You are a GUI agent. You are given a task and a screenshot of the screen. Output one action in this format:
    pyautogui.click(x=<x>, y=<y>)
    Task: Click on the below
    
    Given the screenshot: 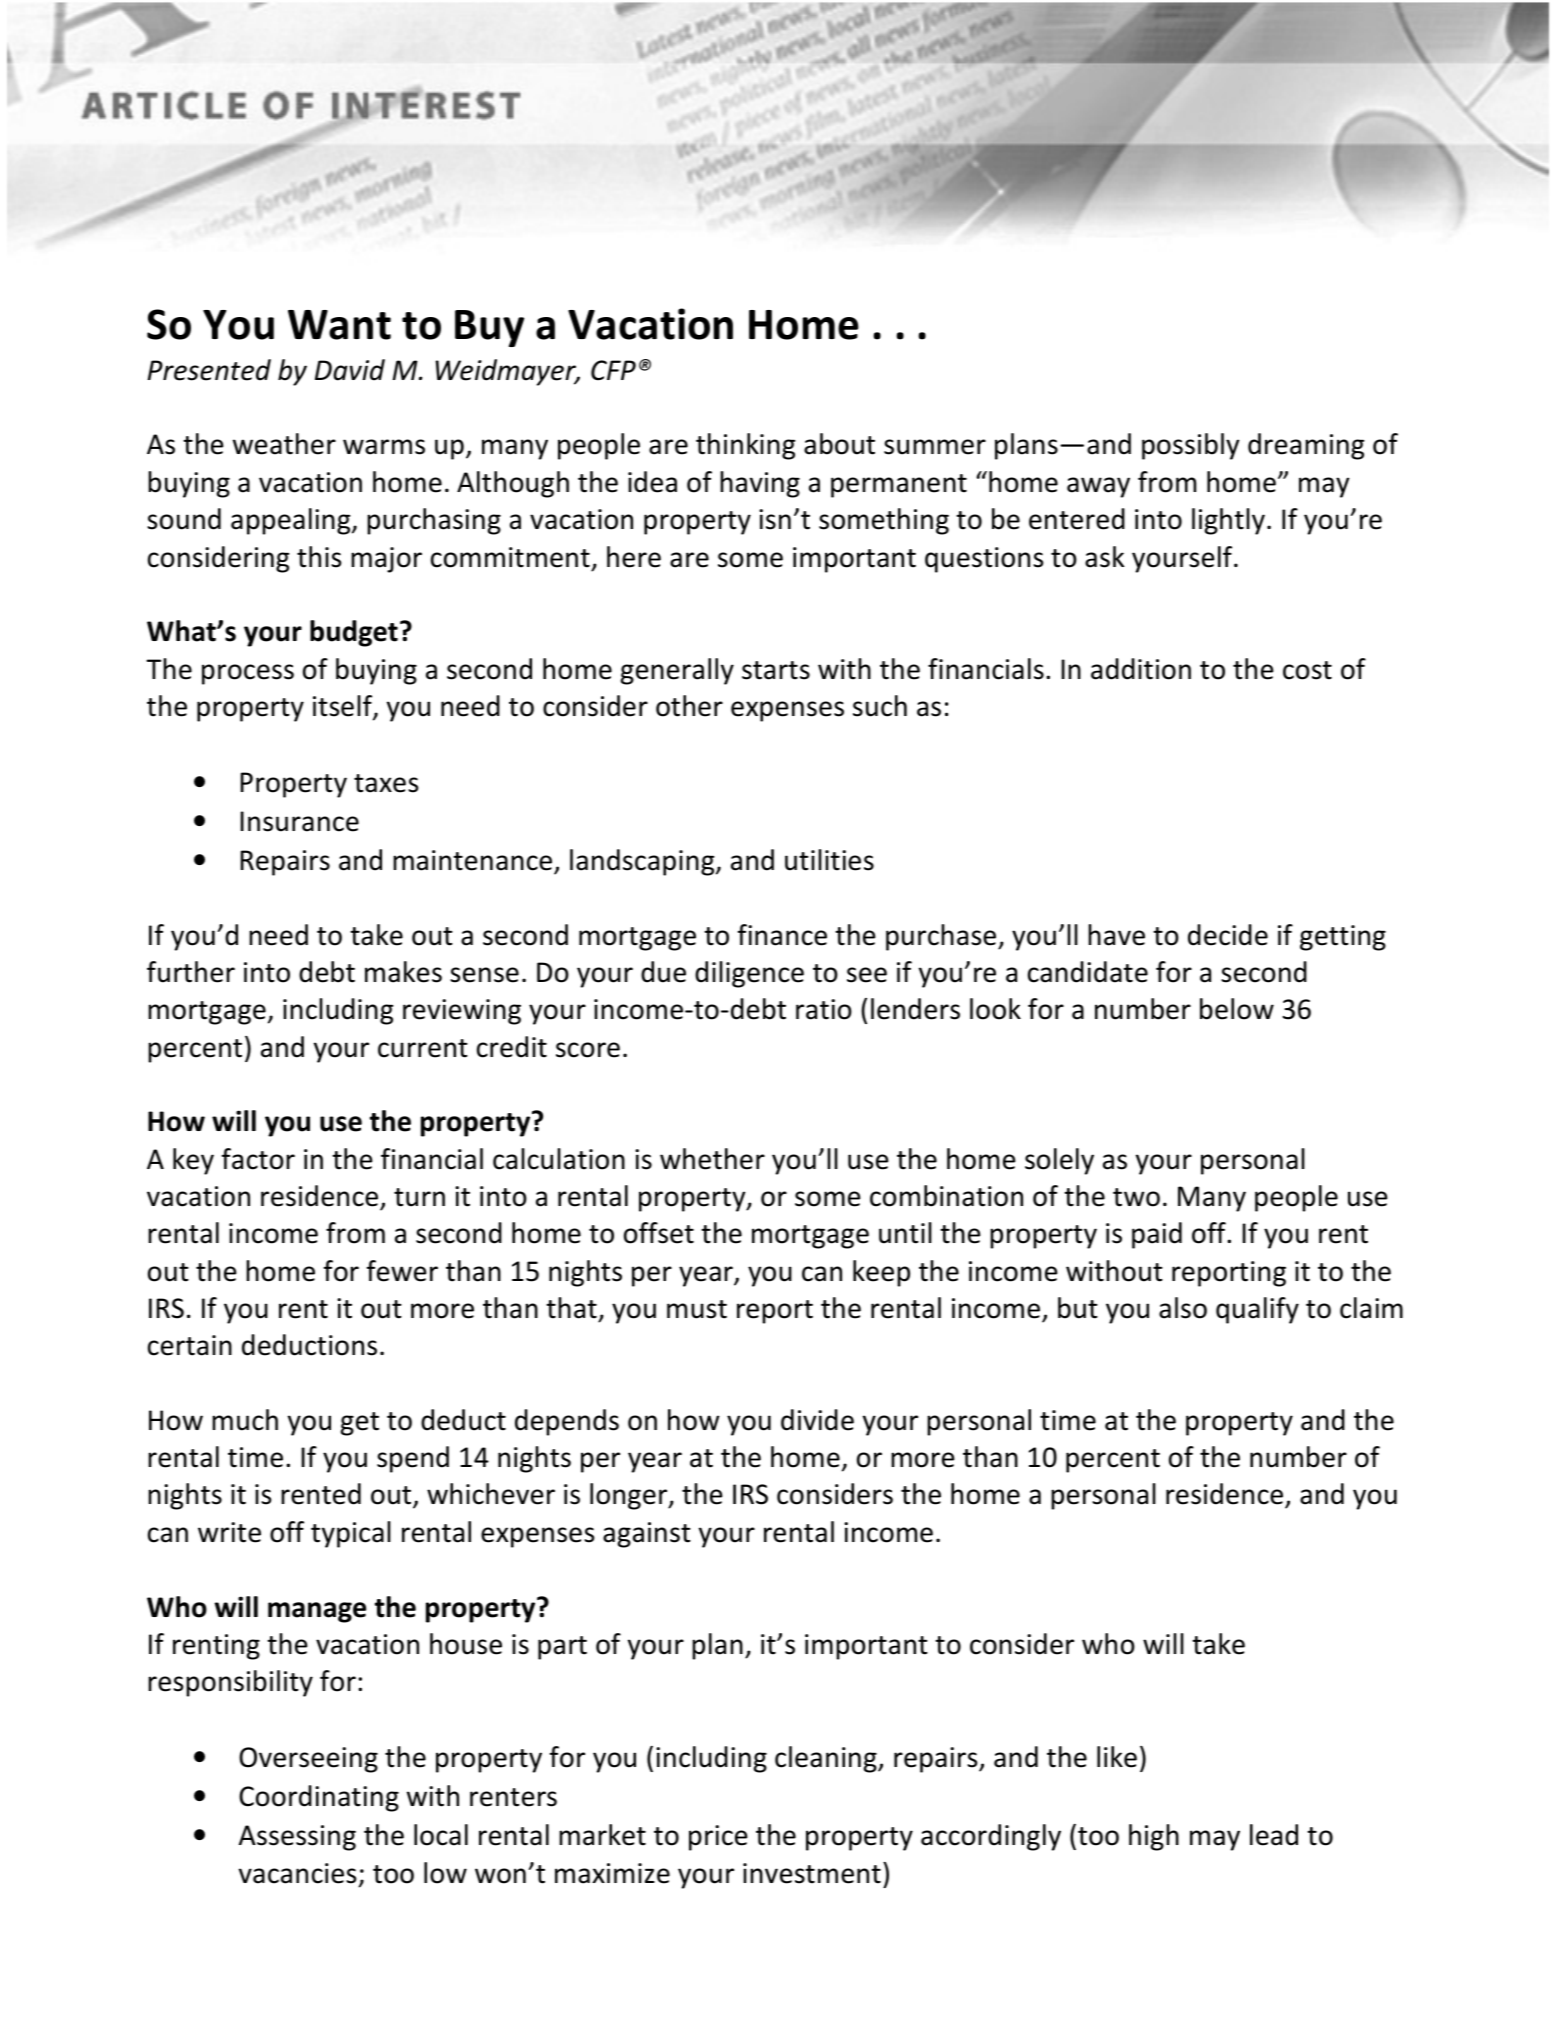 What is the action you would take?
    pyautogui.click(x=1237, y=1009)
